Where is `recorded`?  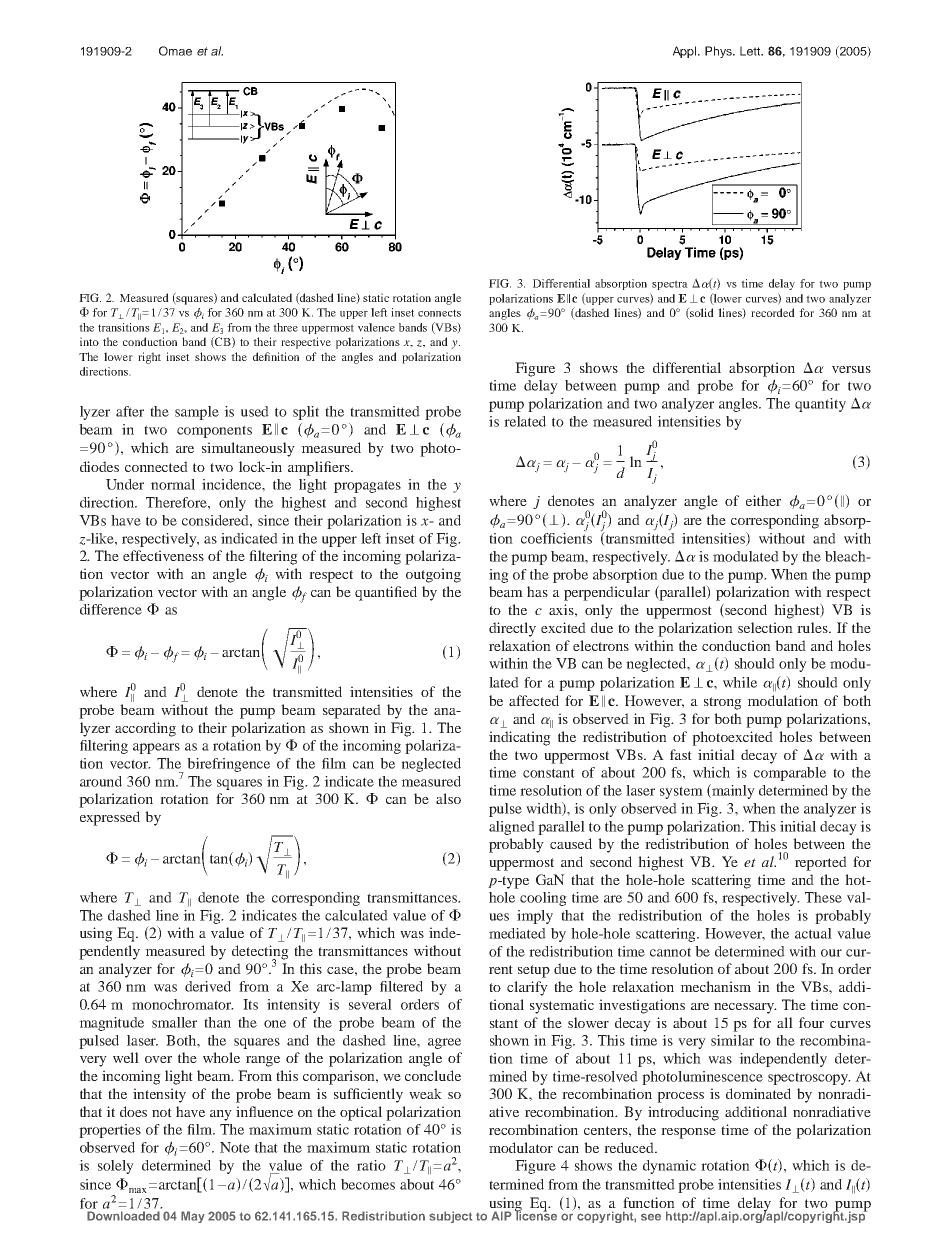 recorded is located at coordinates (773, 312).
